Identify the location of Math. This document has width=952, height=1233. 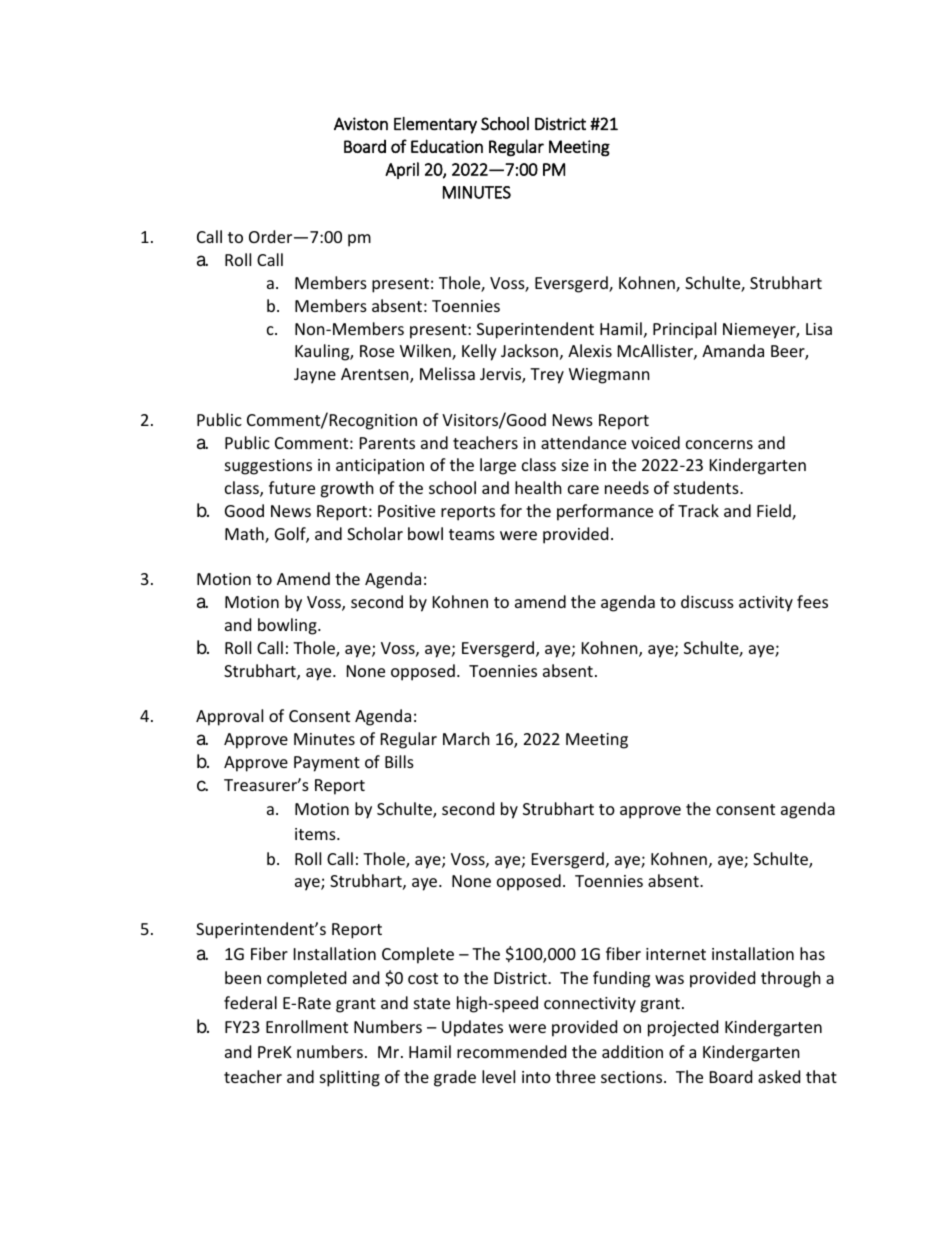
(245, 535).
